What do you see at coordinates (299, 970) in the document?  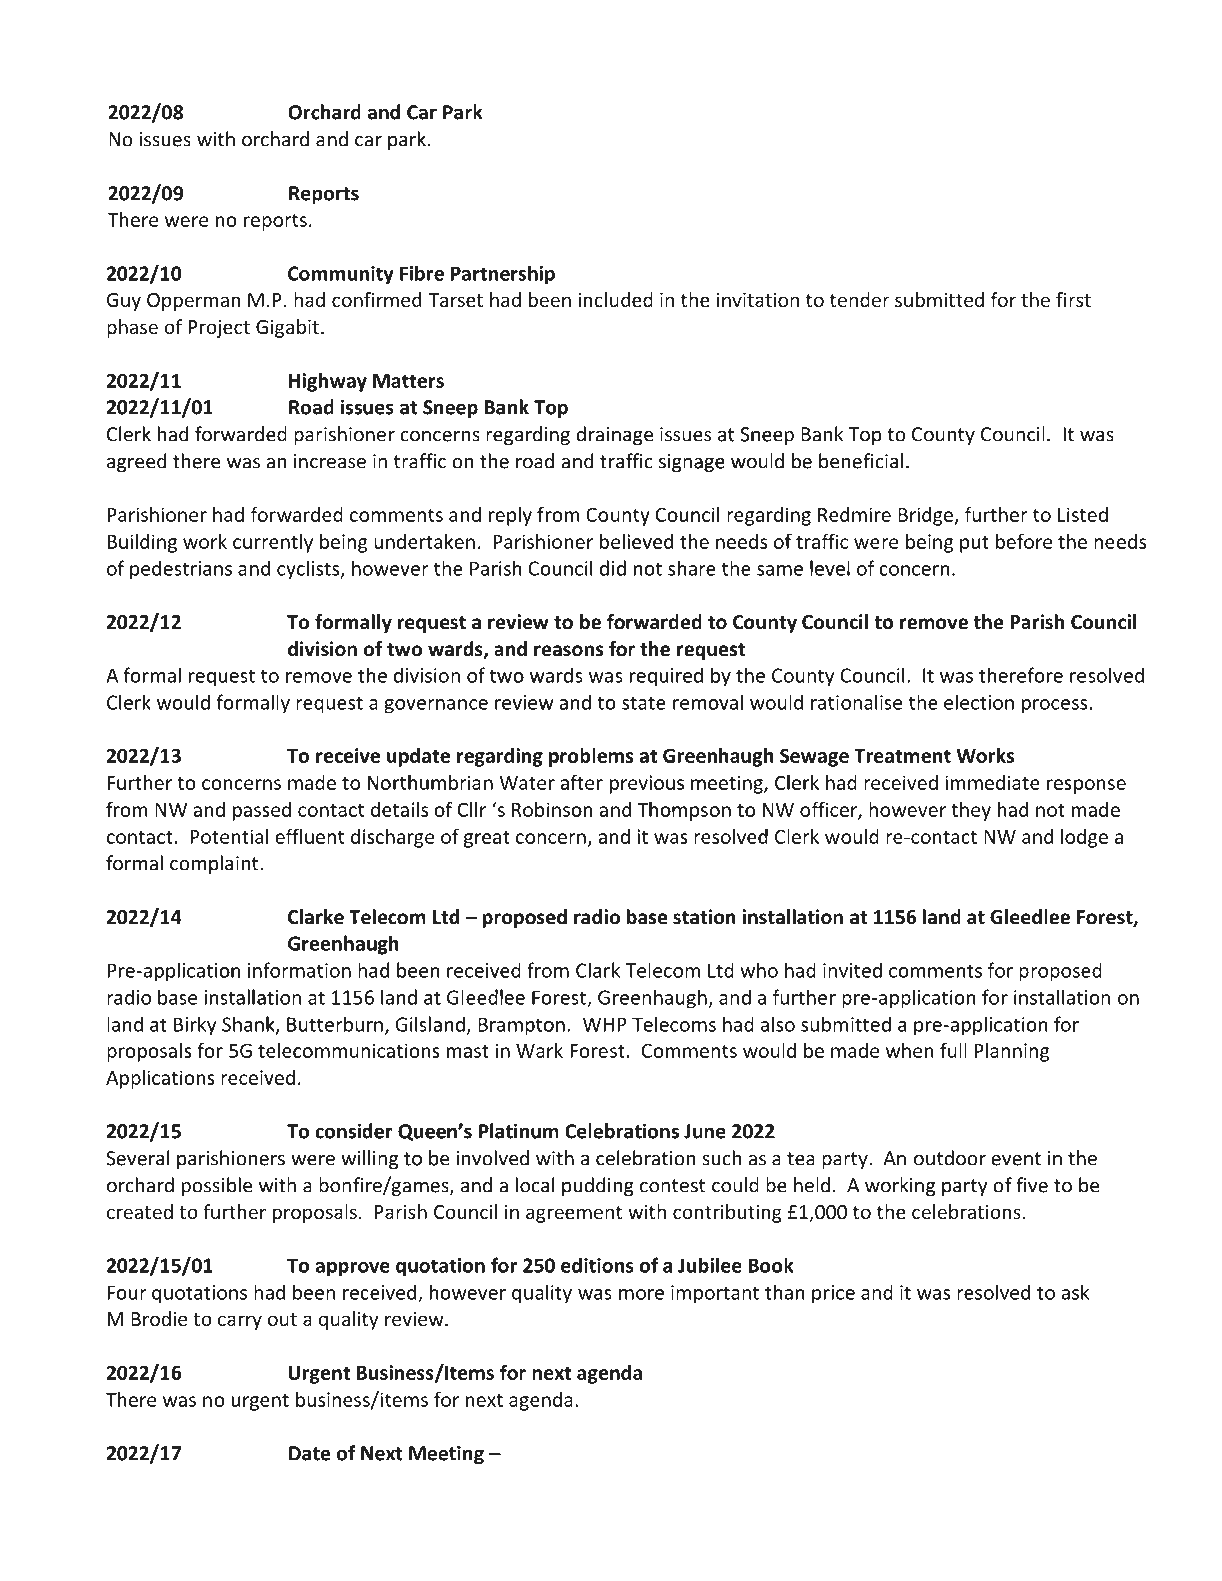 I see `information` at bounding box center [299, 970].
